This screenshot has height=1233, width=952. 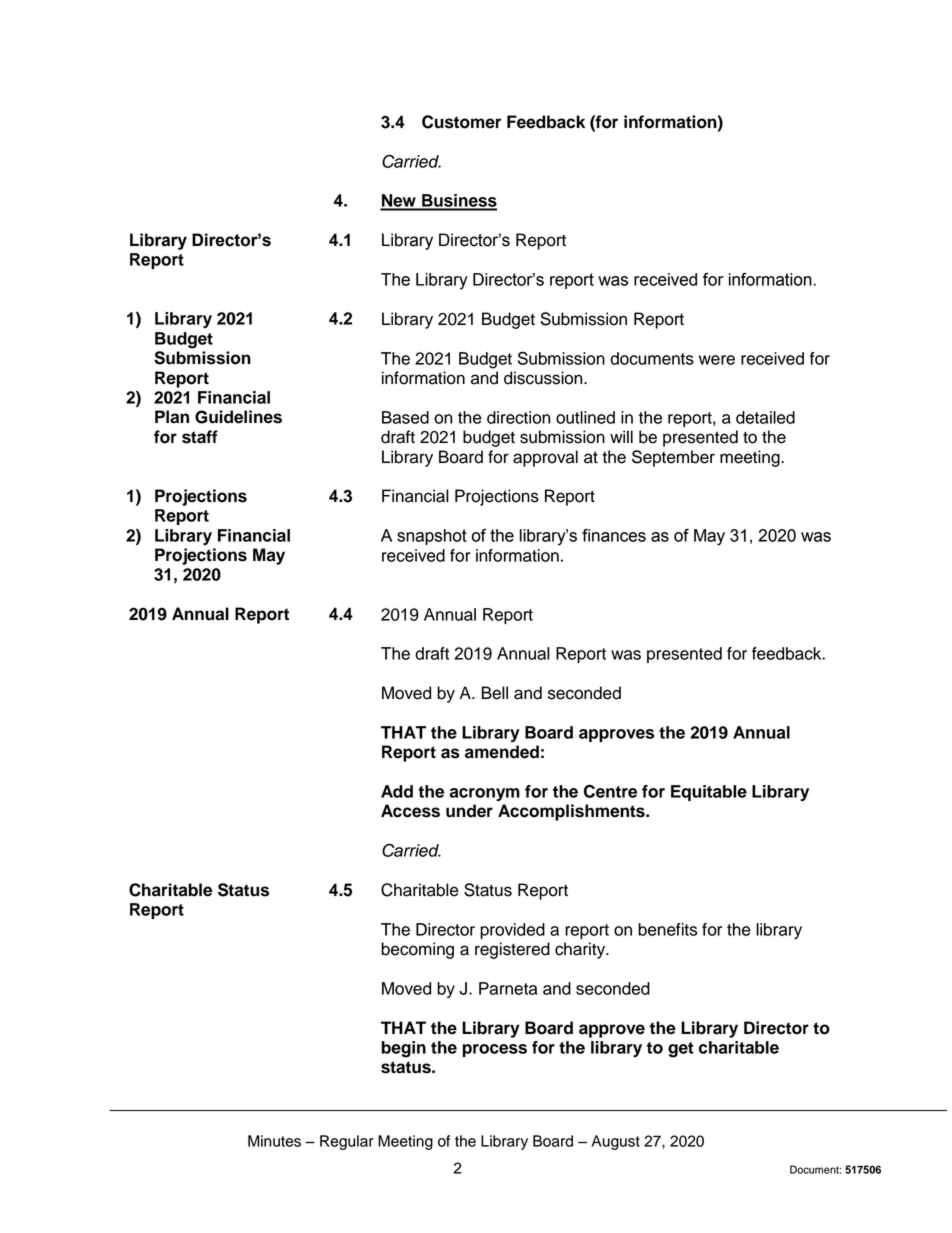 I want to click on August, so click(x=615, y=1142).
